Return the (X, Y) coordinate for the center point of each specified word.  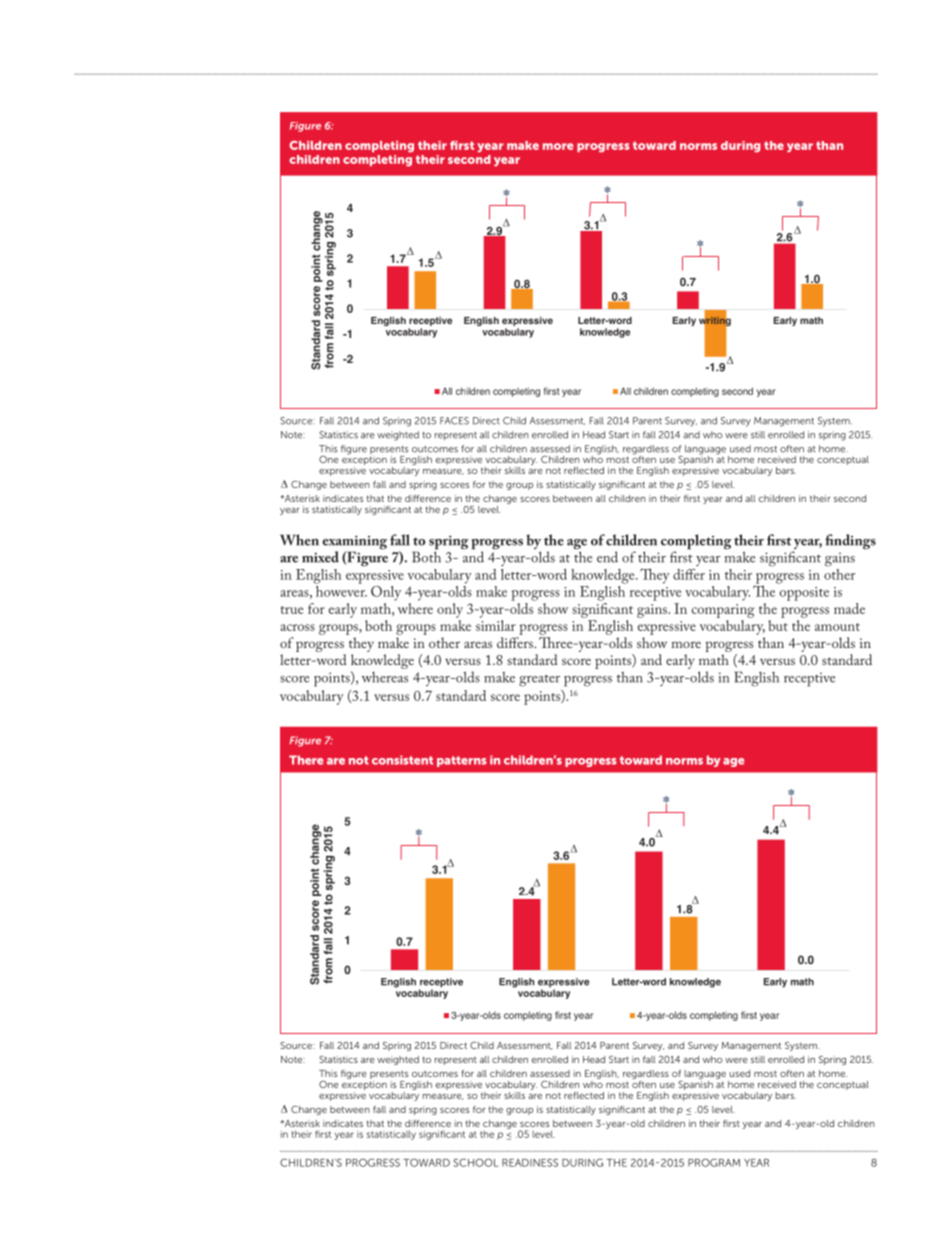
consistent (402, 760)
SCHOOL (475, 1162)
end (607, 557)
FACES (454, 421)
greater (539, 680)
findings (850, 542)
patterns (462, 761)
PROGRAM (714, 1162)
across (297, 627)
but (778, 625)
